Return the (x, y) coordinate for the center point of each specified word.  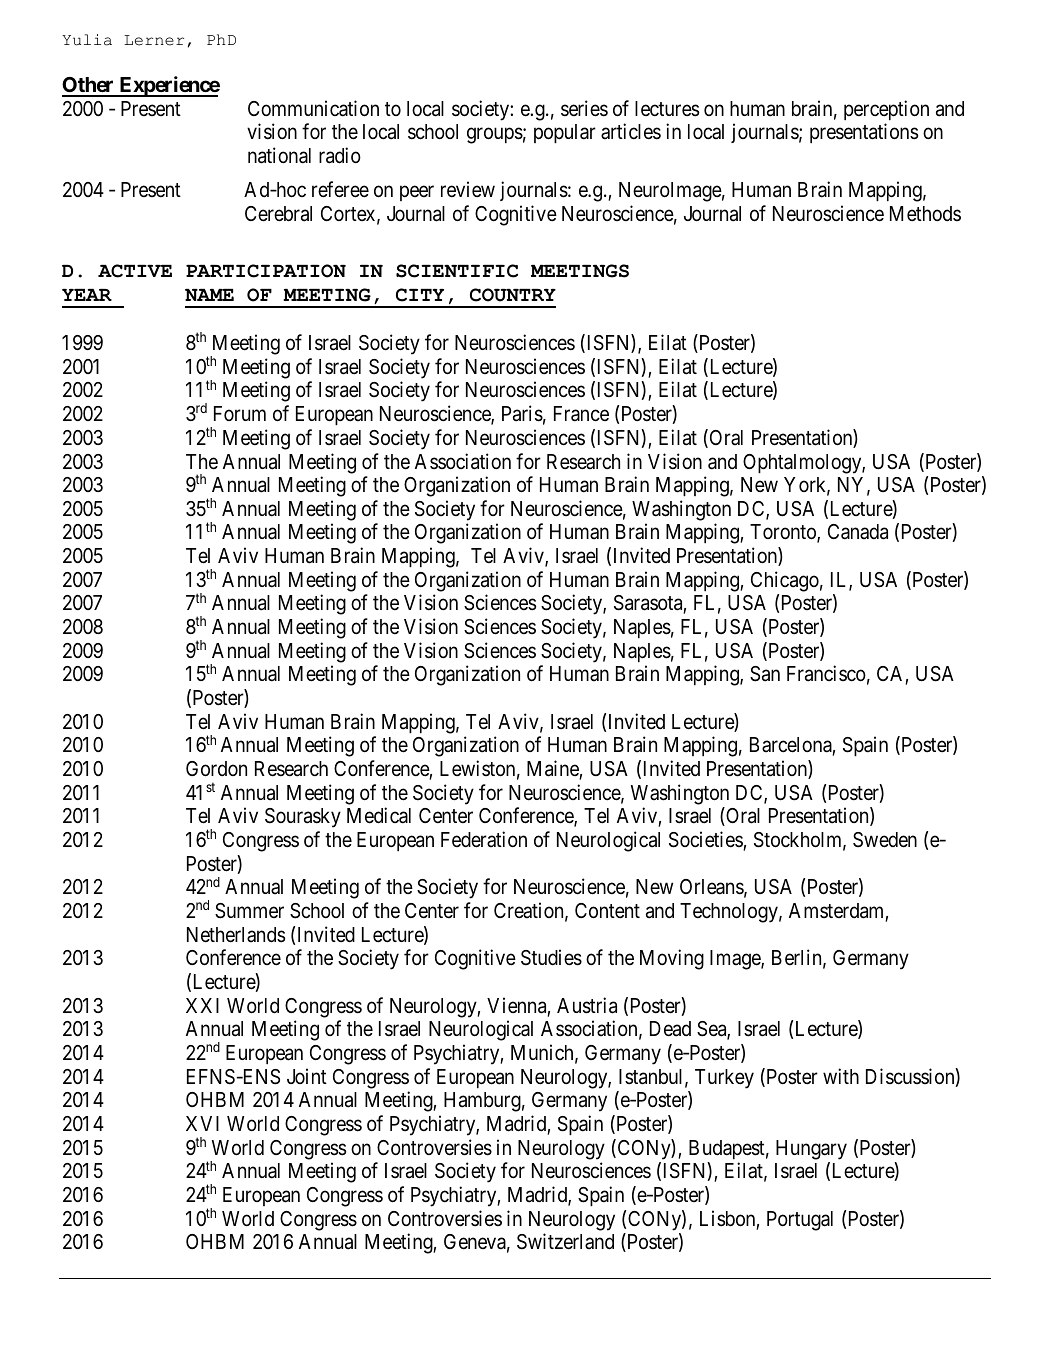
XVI (202, 1123)
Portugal (800, 1221)
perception (886, 110)
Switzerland (565, 1241)
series (584, 108)
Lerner (154, 40)
